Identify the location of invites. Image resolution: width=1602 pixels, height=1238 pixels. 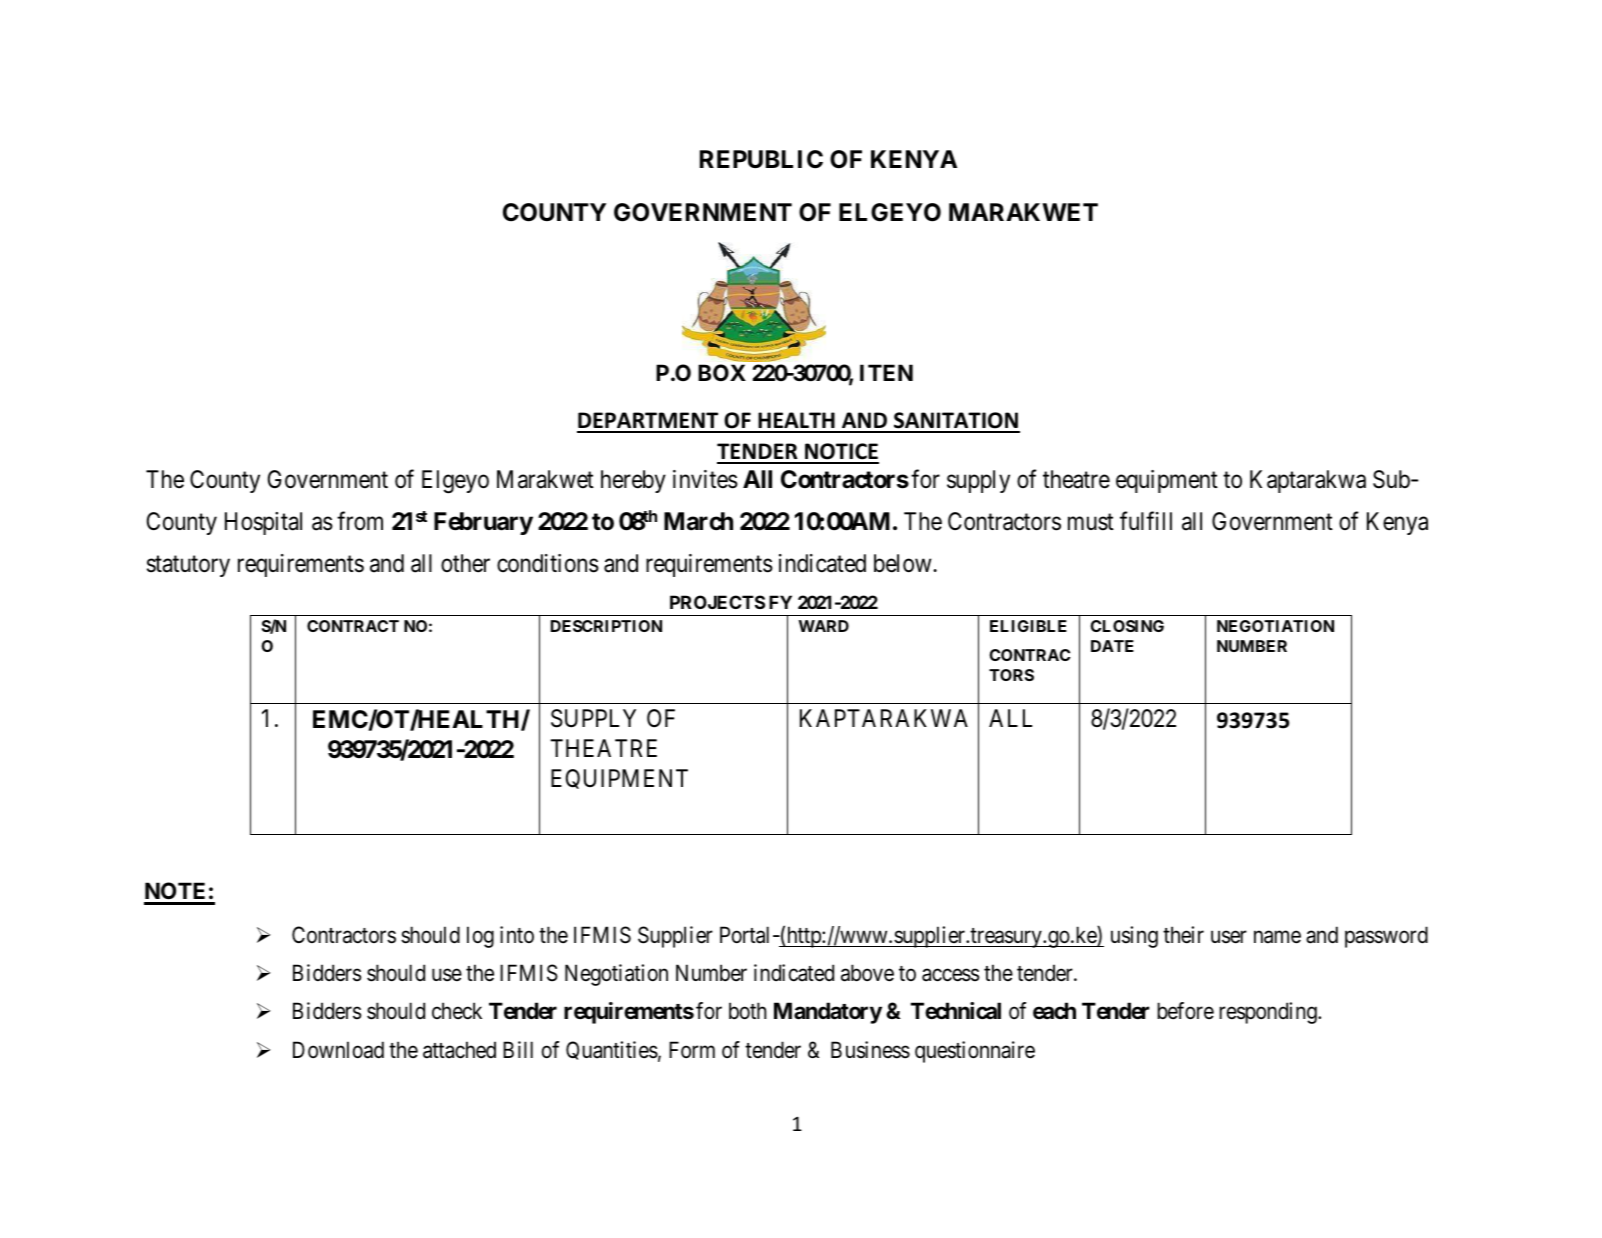
(705, 479).
